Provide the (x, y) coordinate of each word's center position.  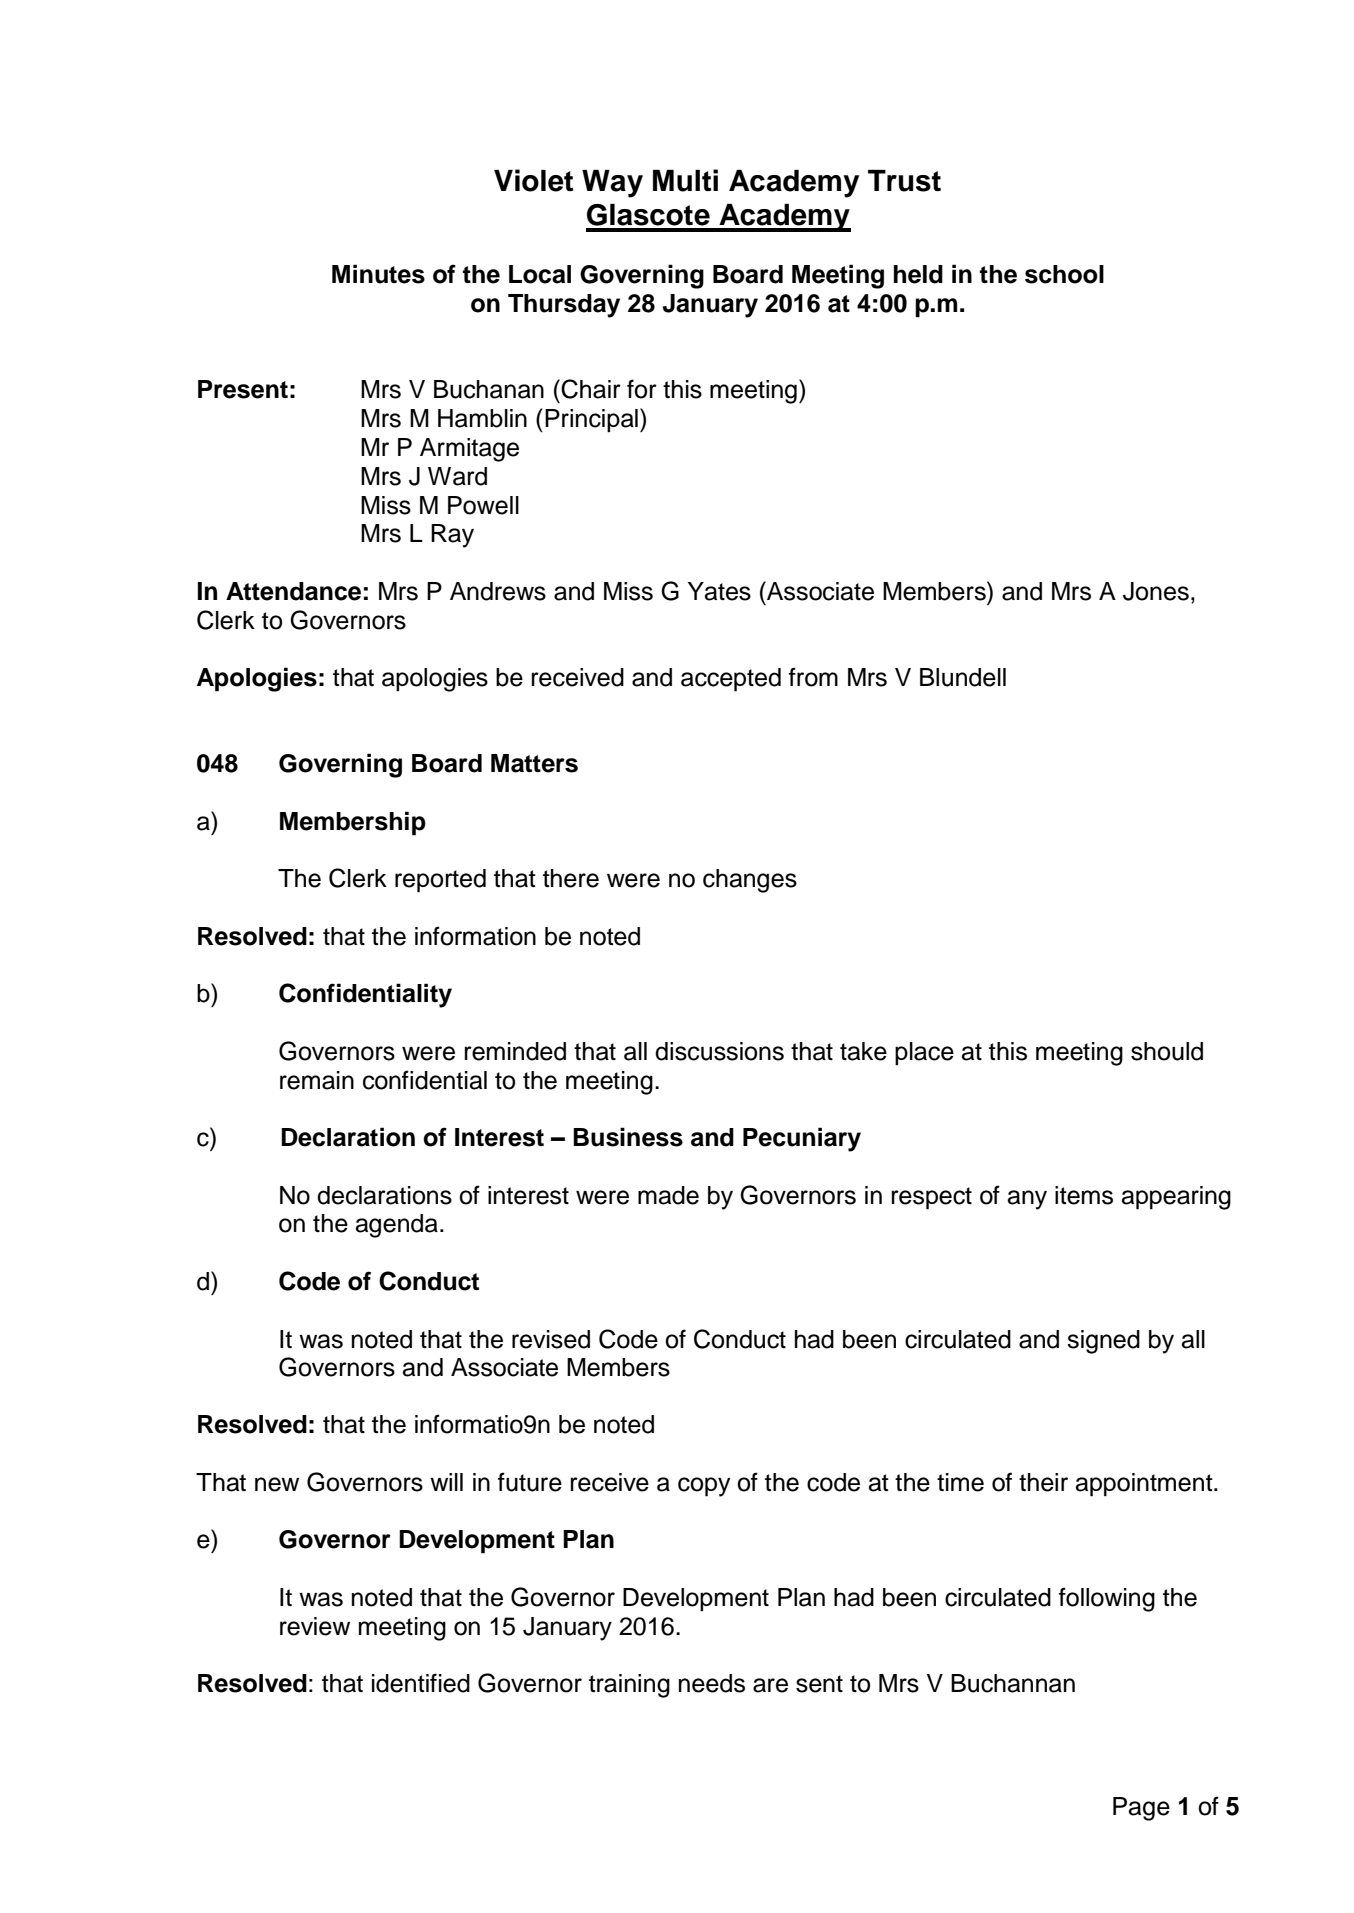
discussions (719, 1051)
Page (1141, 1809)
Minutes (378, 274)
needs (712, 1683)
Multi (685, 180)
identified (421, 1683)
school (1064, 274)
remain (317, 1080)
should (1167, 1051)
